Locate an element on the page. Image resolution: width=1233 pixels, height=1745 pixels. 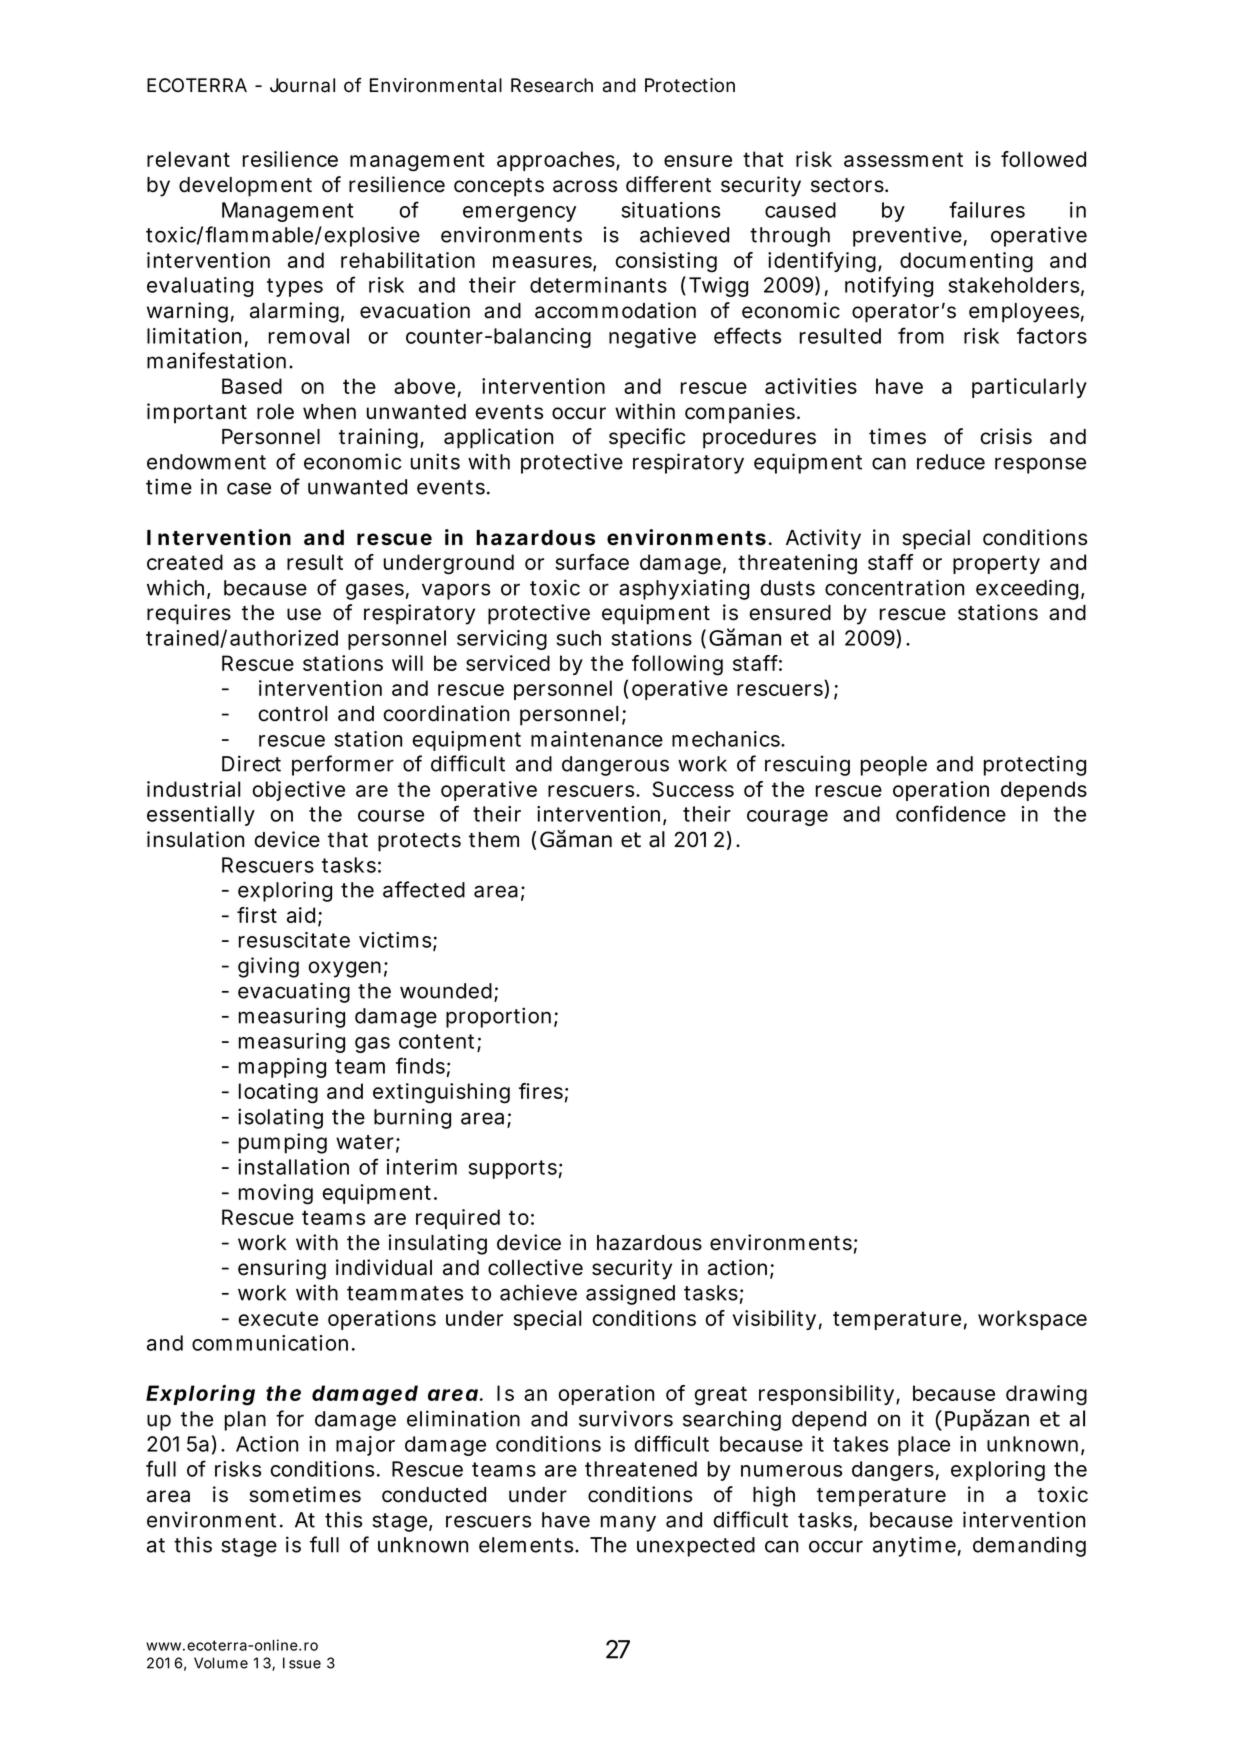
demanding is located at coordinates (1029, 1546).
